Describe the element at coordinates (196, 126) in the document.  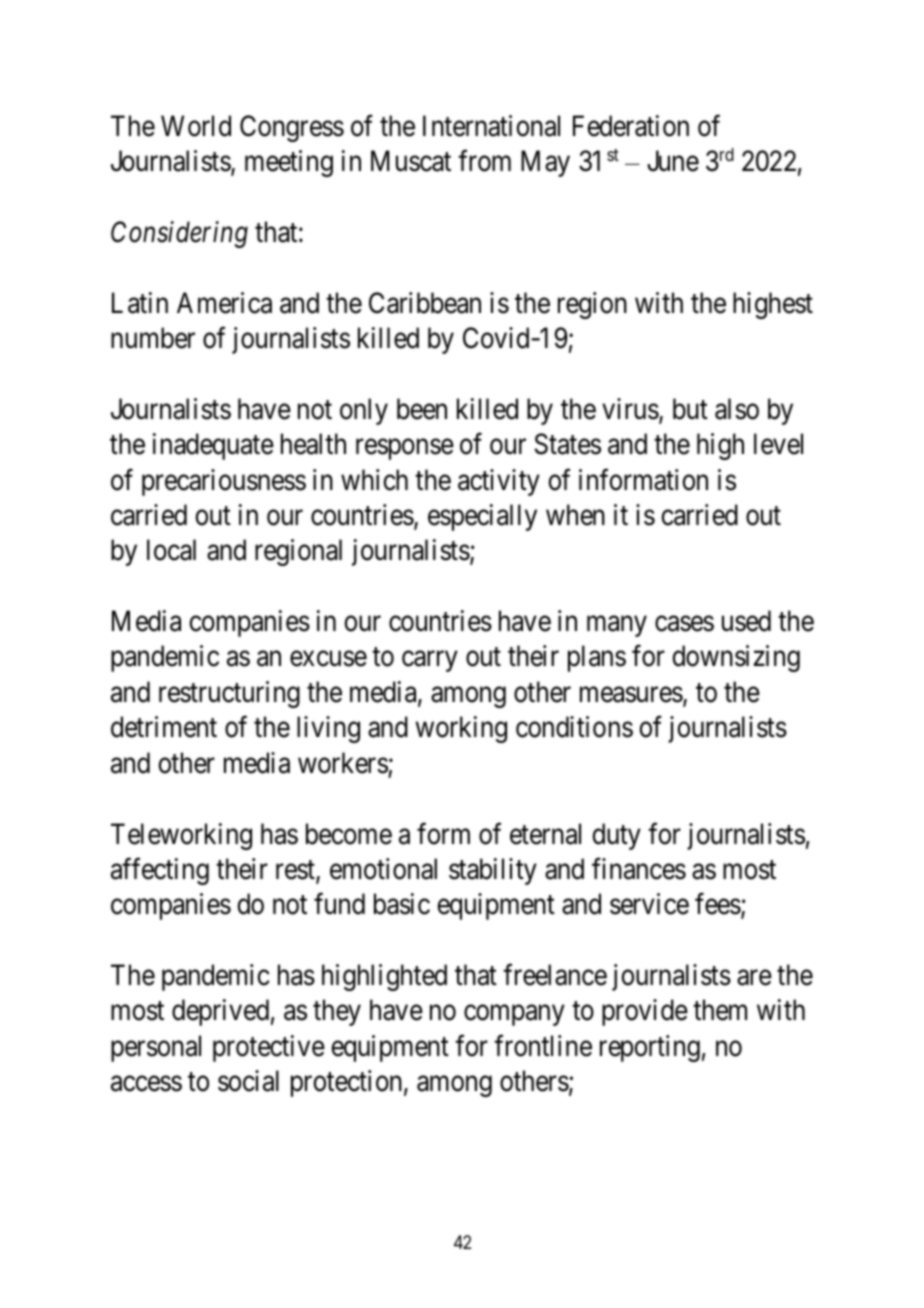
I see `World` at that location.
